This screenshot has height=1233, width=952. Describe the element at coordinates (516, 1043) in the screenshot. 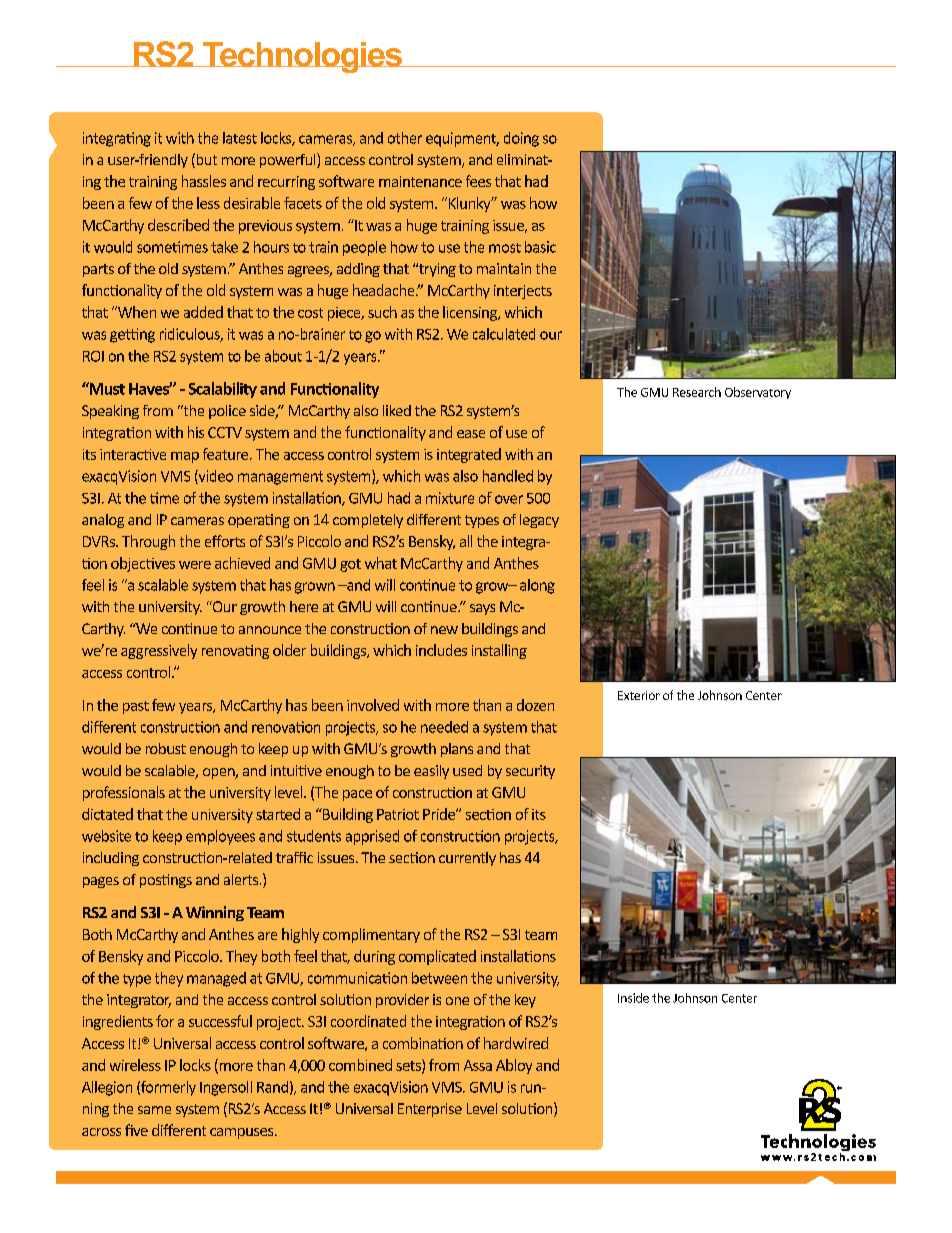

I see `hardwired` at that location.
